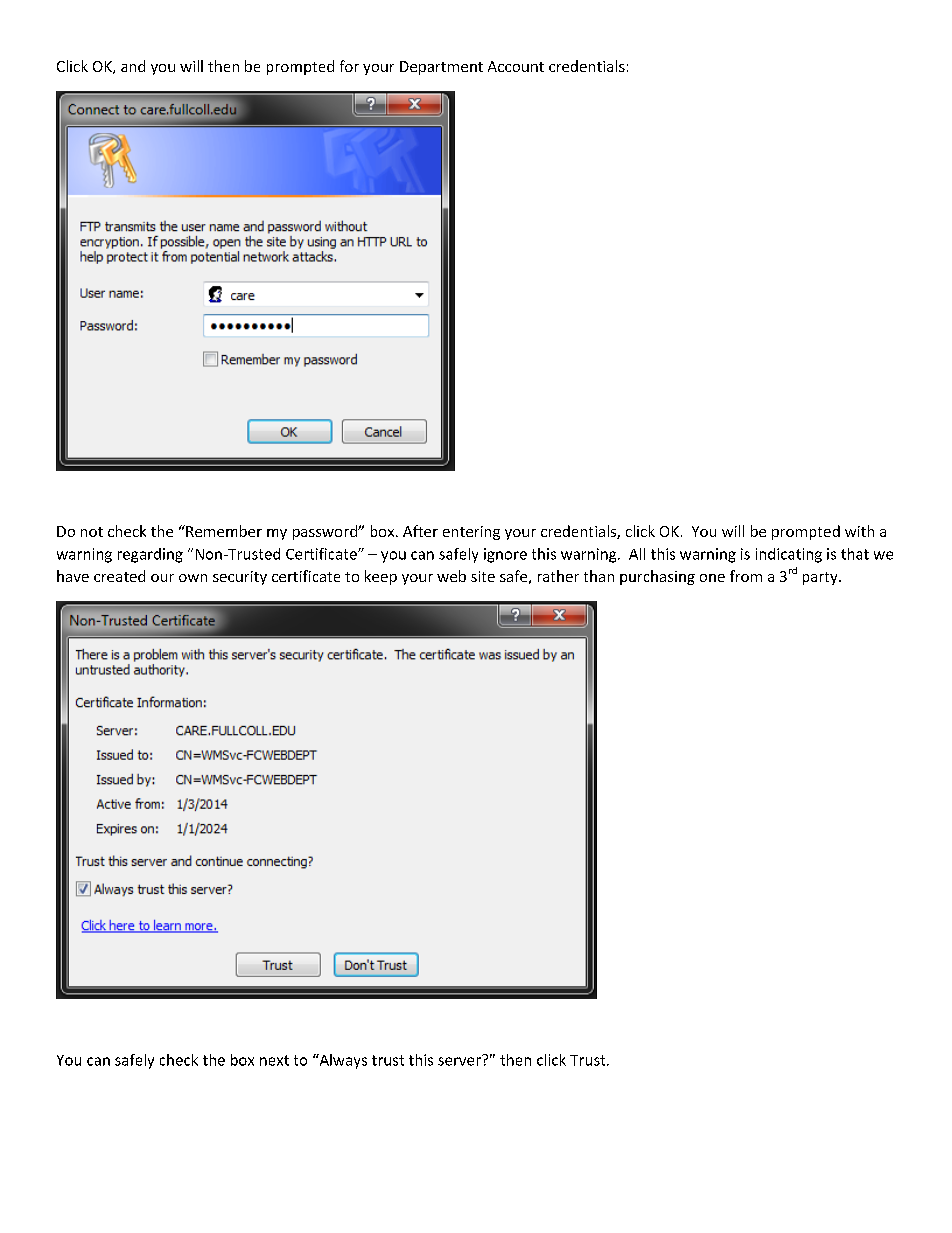 This screenshot has width=952, height=1233. Describe the element at coordinates (274, 1060) in the screenshot. I see `next` at that location.
